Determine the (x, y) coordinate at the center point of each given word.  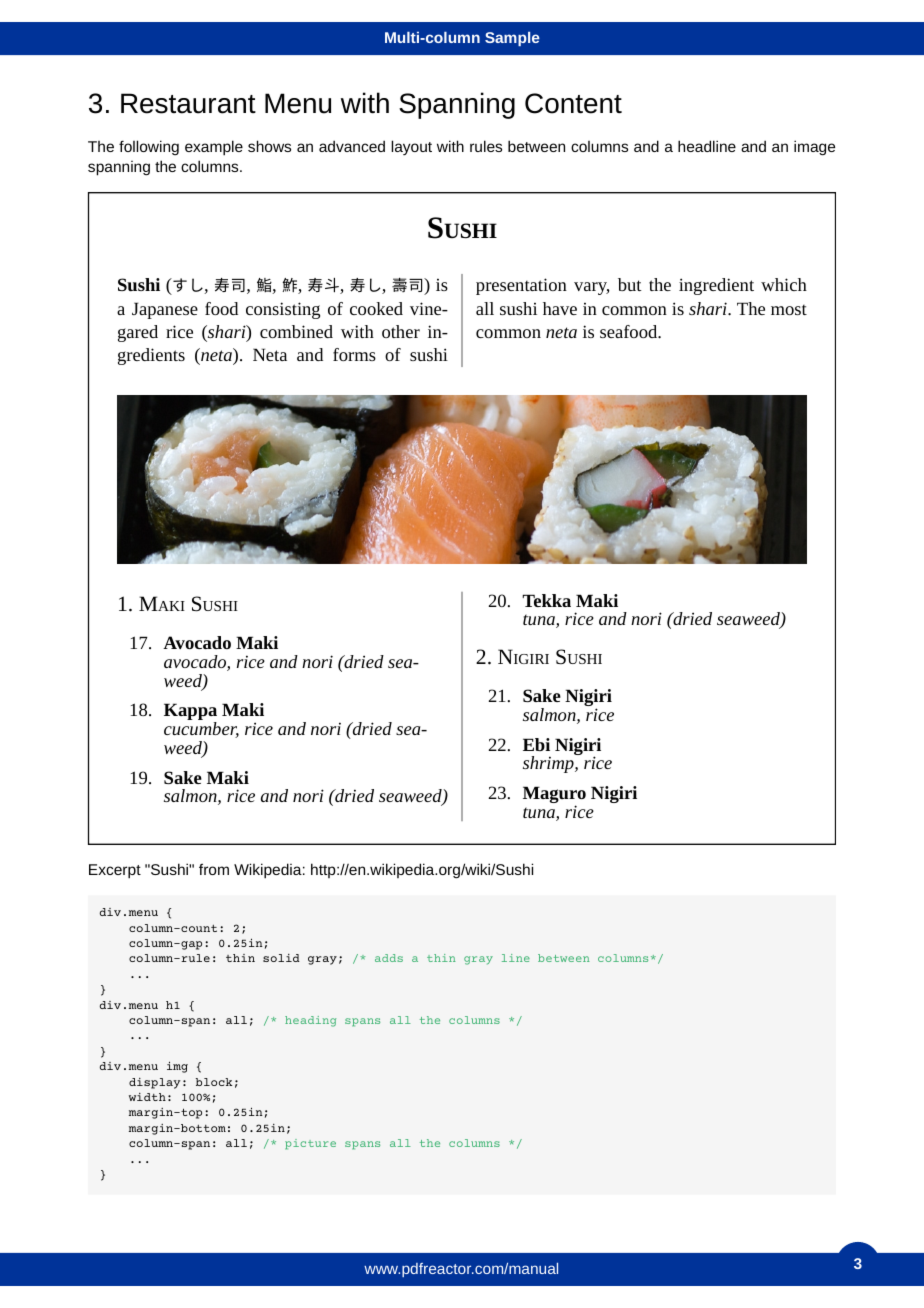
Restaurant (188, 103)
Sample (512, 39)
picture (310, 1144)
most (789, 309)
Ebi (536, 744)
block (214, 1082)
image (814, 148)
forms (354, 354)
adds (389, 958)
